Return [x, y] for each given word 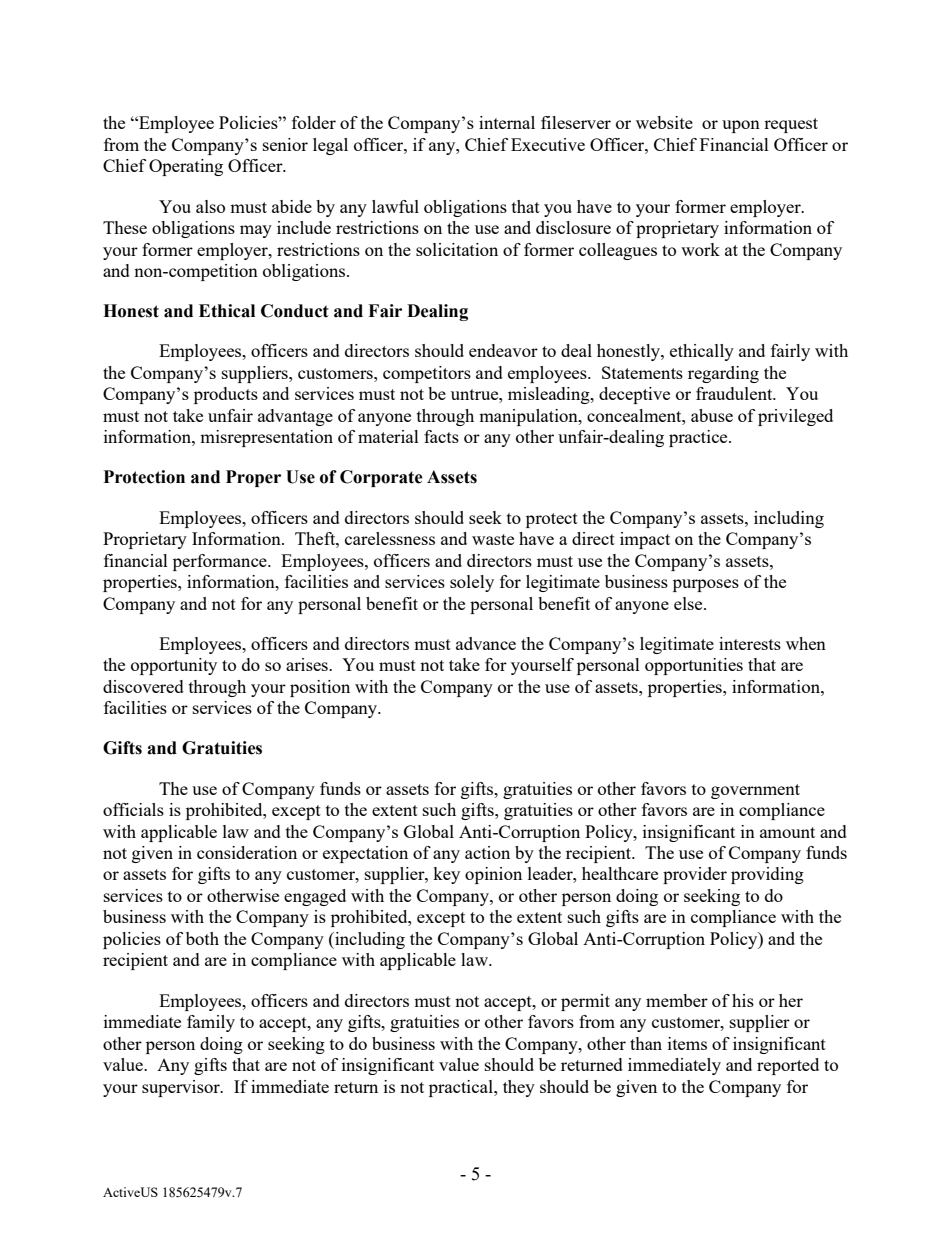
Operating [186, 167]
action [487, 852]
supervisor [182, 1088]
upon [741, 126]
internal [507, 122]
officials [133, 809]
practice [699, 438]
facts [441, 436]
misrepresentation [266, 438]
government [755, 791]
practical [462, 1088]
